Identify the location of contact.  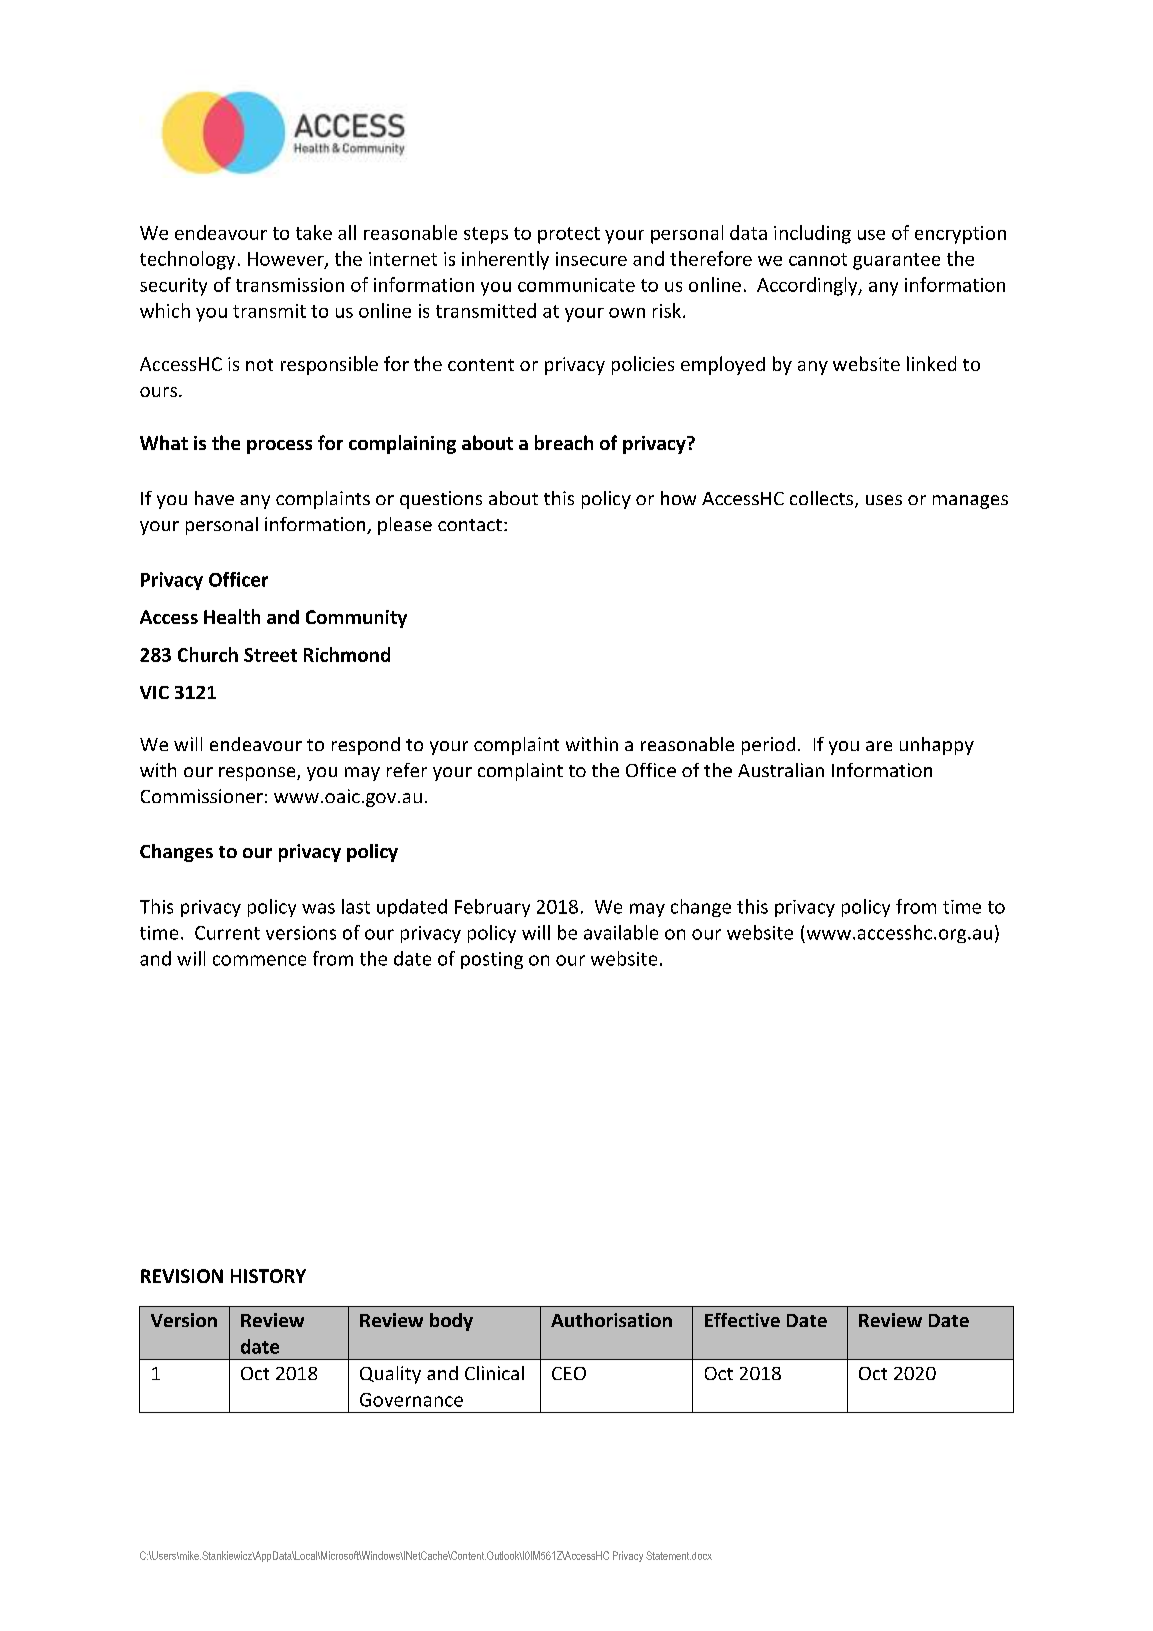
(470, 525).
